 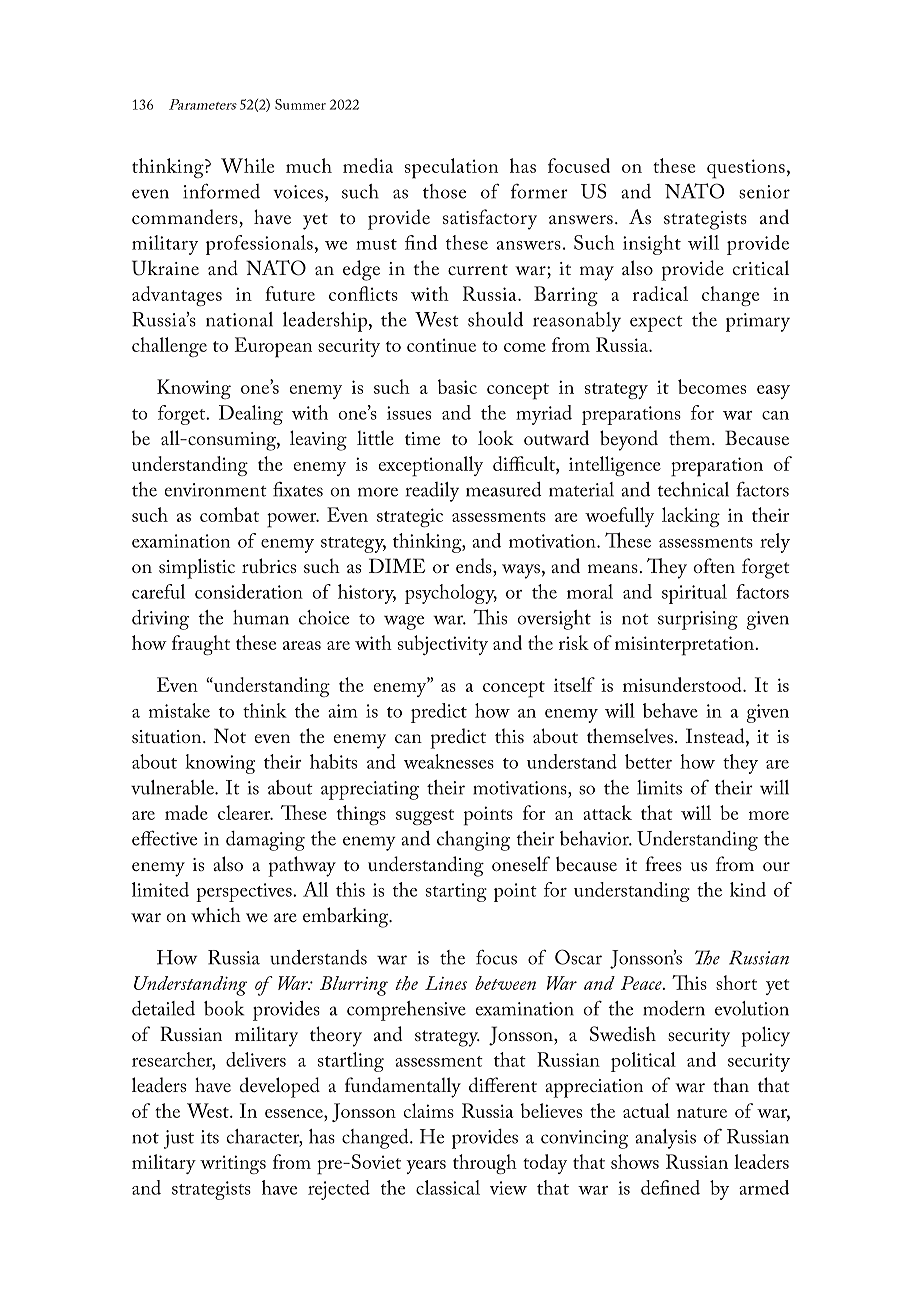 I want to click on writings, so click(x=233, y=1164).
